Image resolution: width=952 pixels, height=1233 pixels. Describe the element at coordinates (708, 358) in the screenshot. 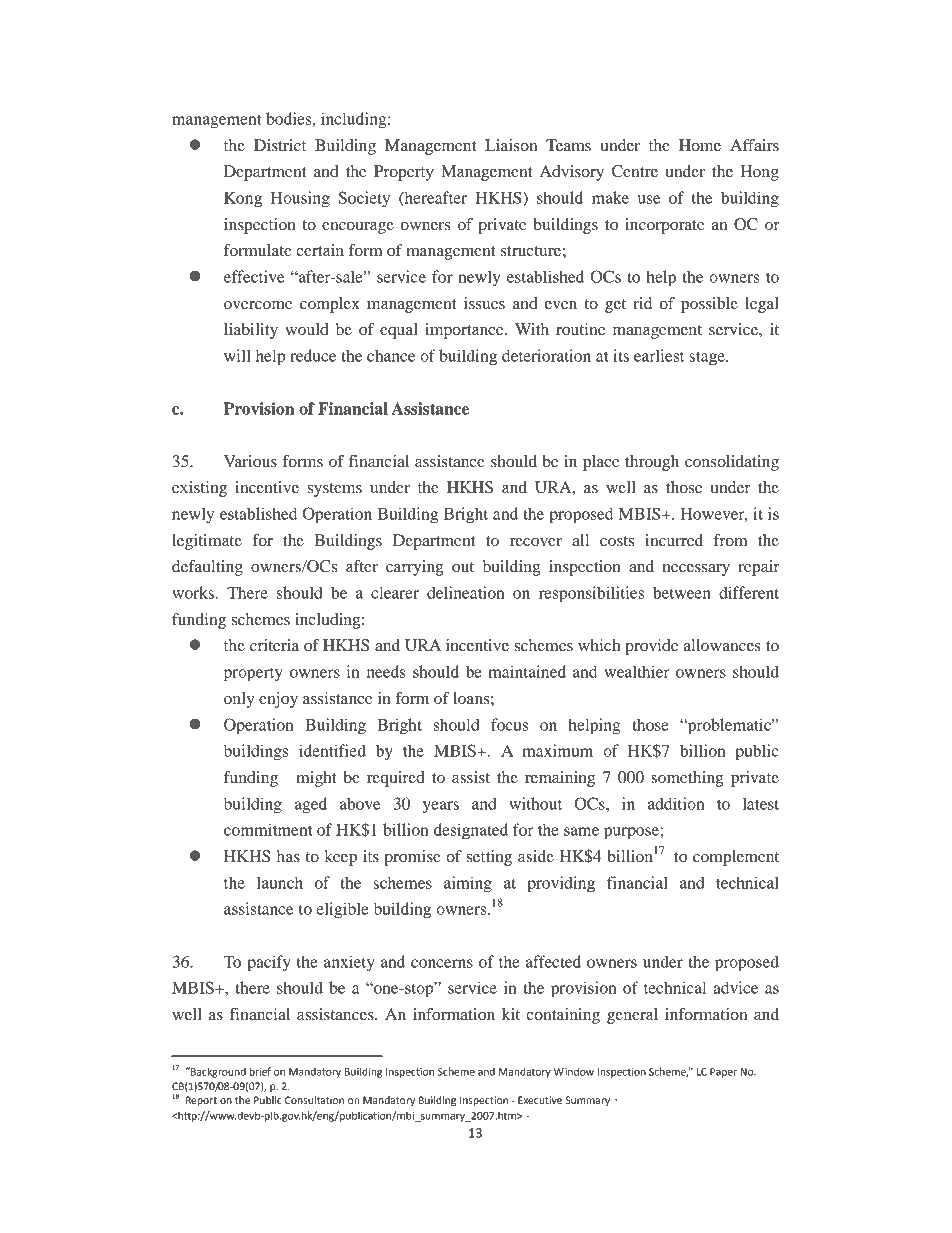

I see `stage` at that location.
